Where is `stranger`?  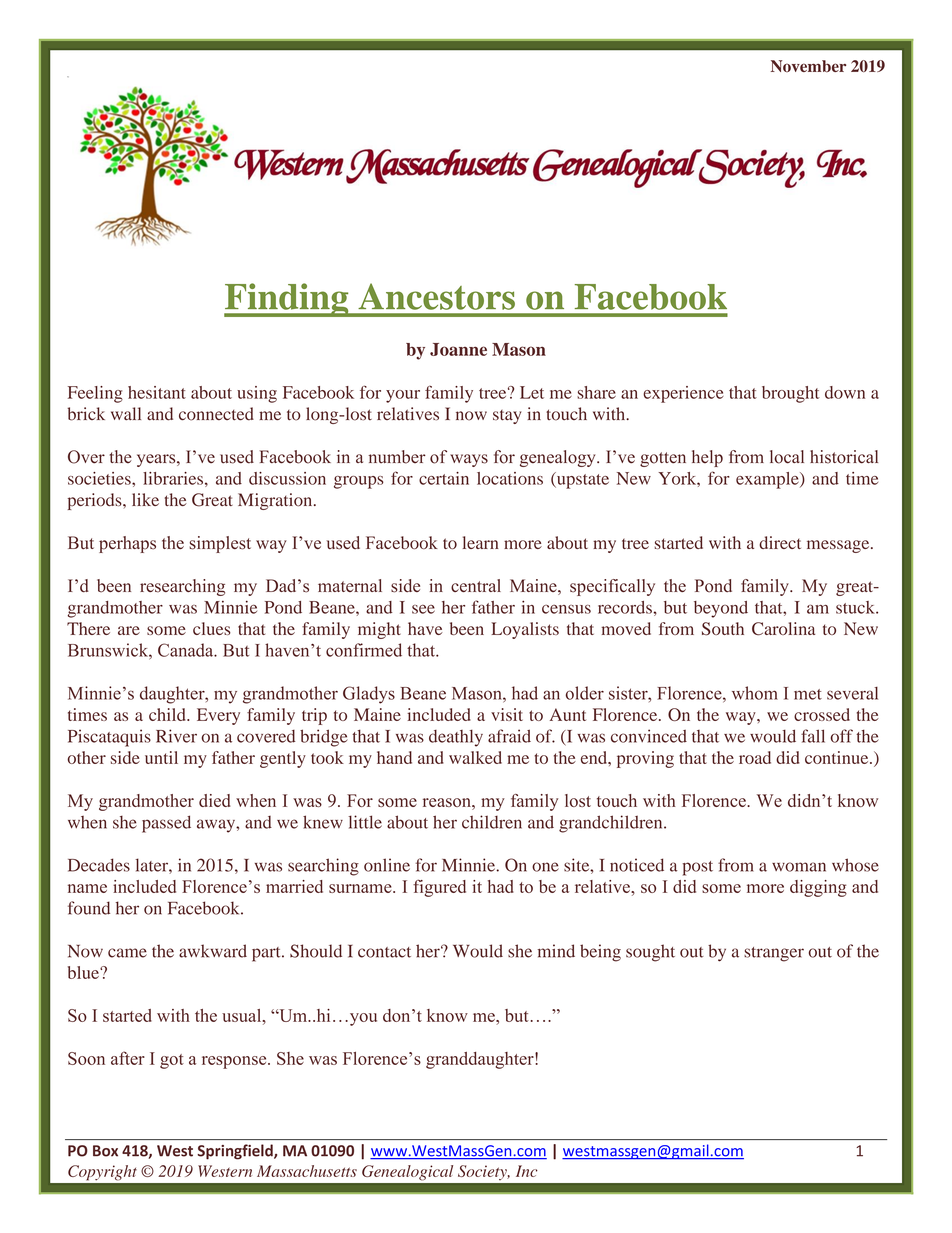 stranger is located at coordinates (774, 954).
